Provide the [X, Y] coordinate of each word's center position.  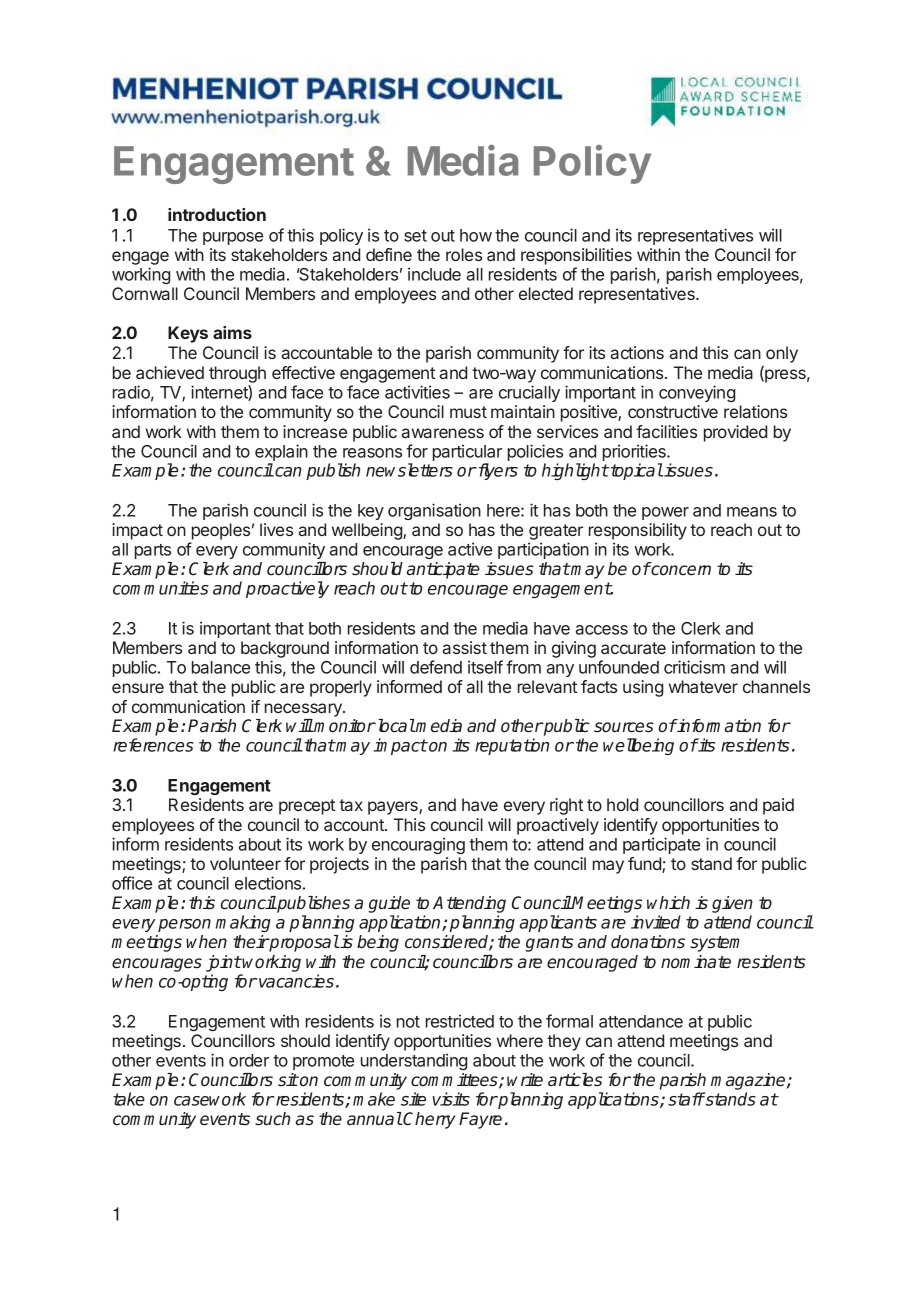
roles [464, 254]
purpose [233, 238]
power [665, 513]
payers [394, 808]
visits [451, 1099]
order [249, 1060]
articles [575, 1080]
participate [661, 845]
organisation [434, 511]
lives [276, 529]
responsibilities [576, 256]
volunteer [245, 863]
